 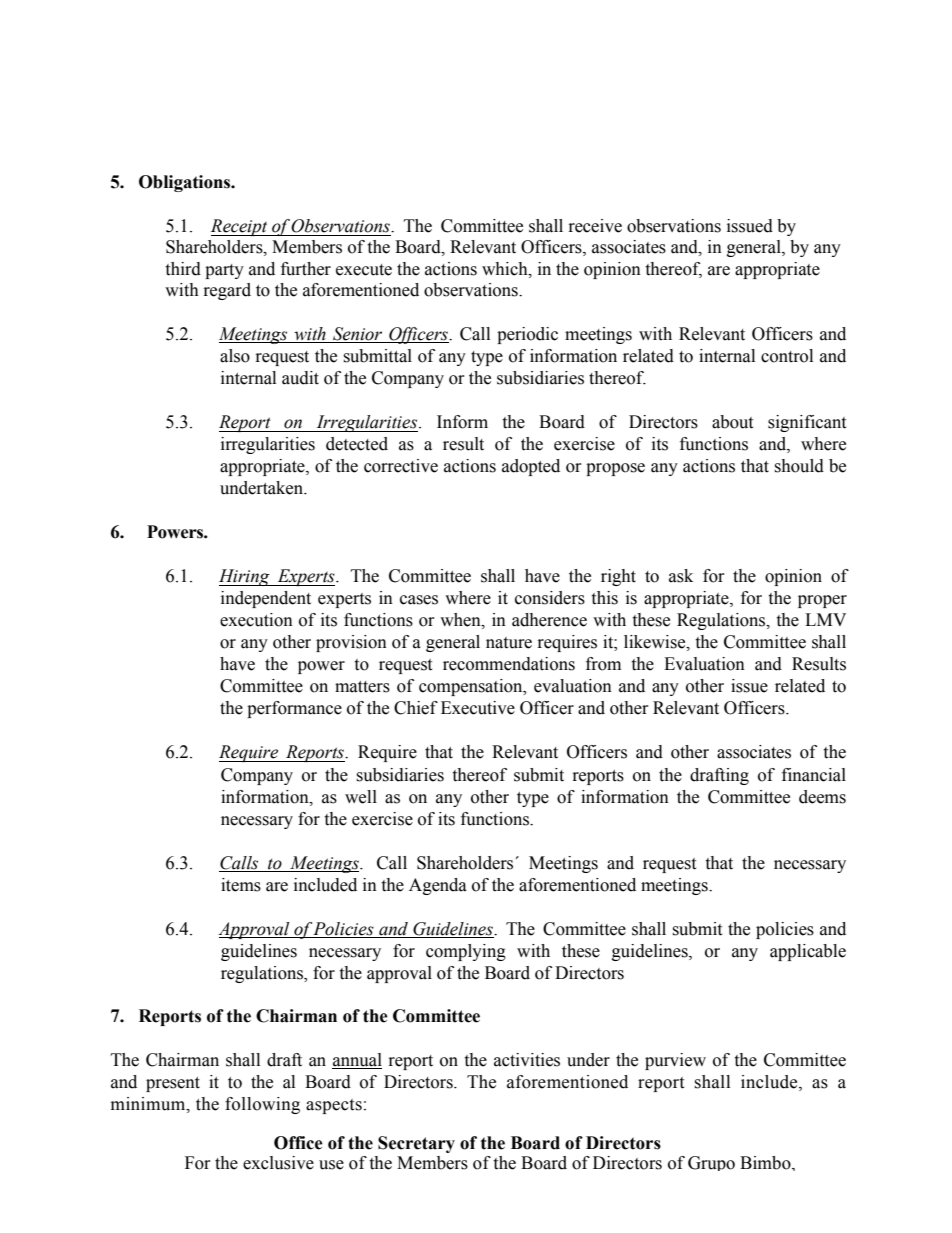 I want to click on proper, so click(x=822, y=601).
